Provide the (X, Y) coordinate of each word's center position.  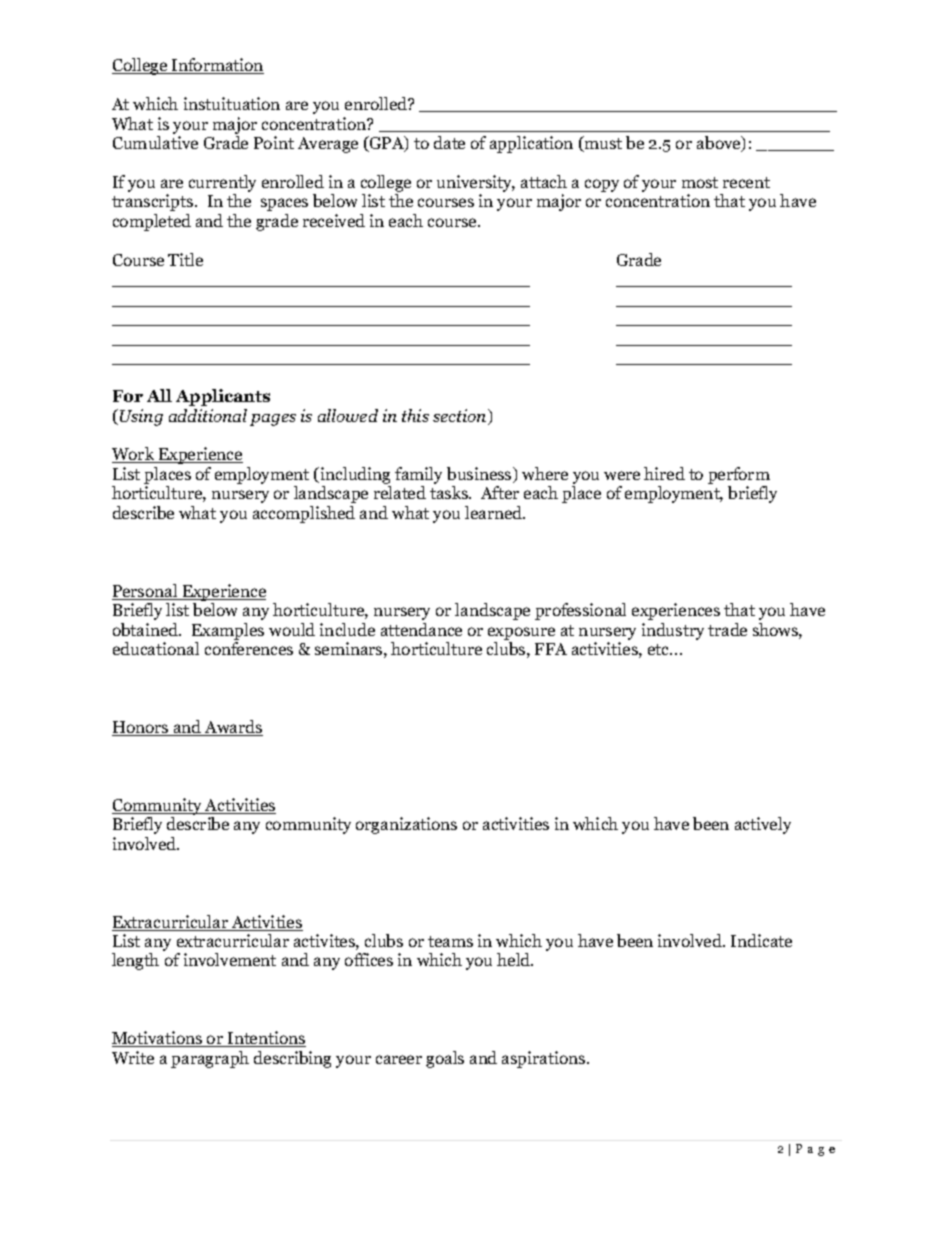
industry (673, 631)
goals (445, 1059)
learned (495, 512)
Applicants (223, 397)
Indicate (761, 940)
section (461, 417)
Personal (146, 592)
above (720, 144)
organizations (406, 825)
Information (217, 66)
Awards (233, 728)
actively (763, 825)
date (449, 142)
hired (664, 473)
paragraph (210, 1059)
